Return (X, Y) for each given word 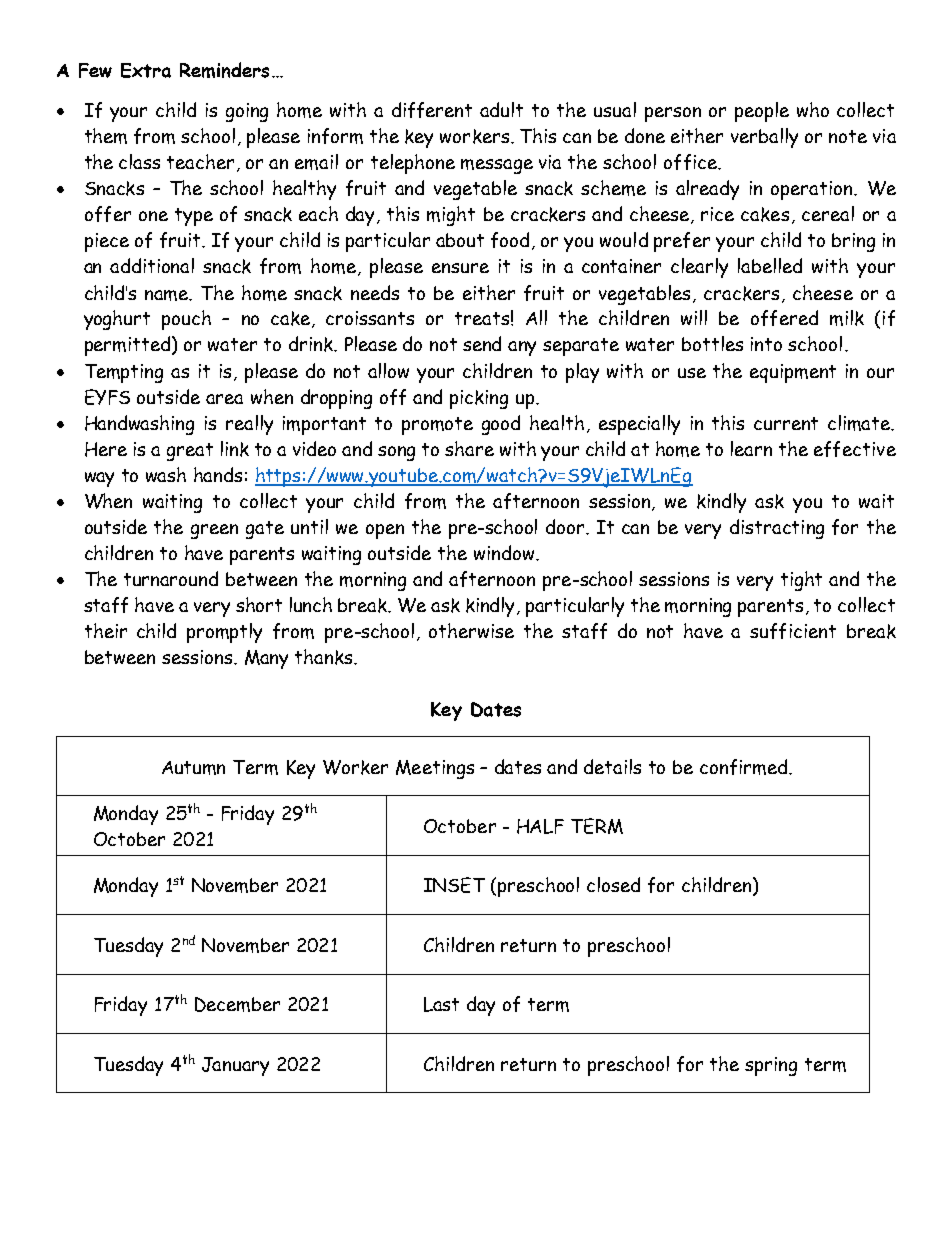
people (762, 112)
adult (501, 109)
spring (771, 1066)
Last (441, 1004)
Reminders (224, 70)
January (235, 1066)
